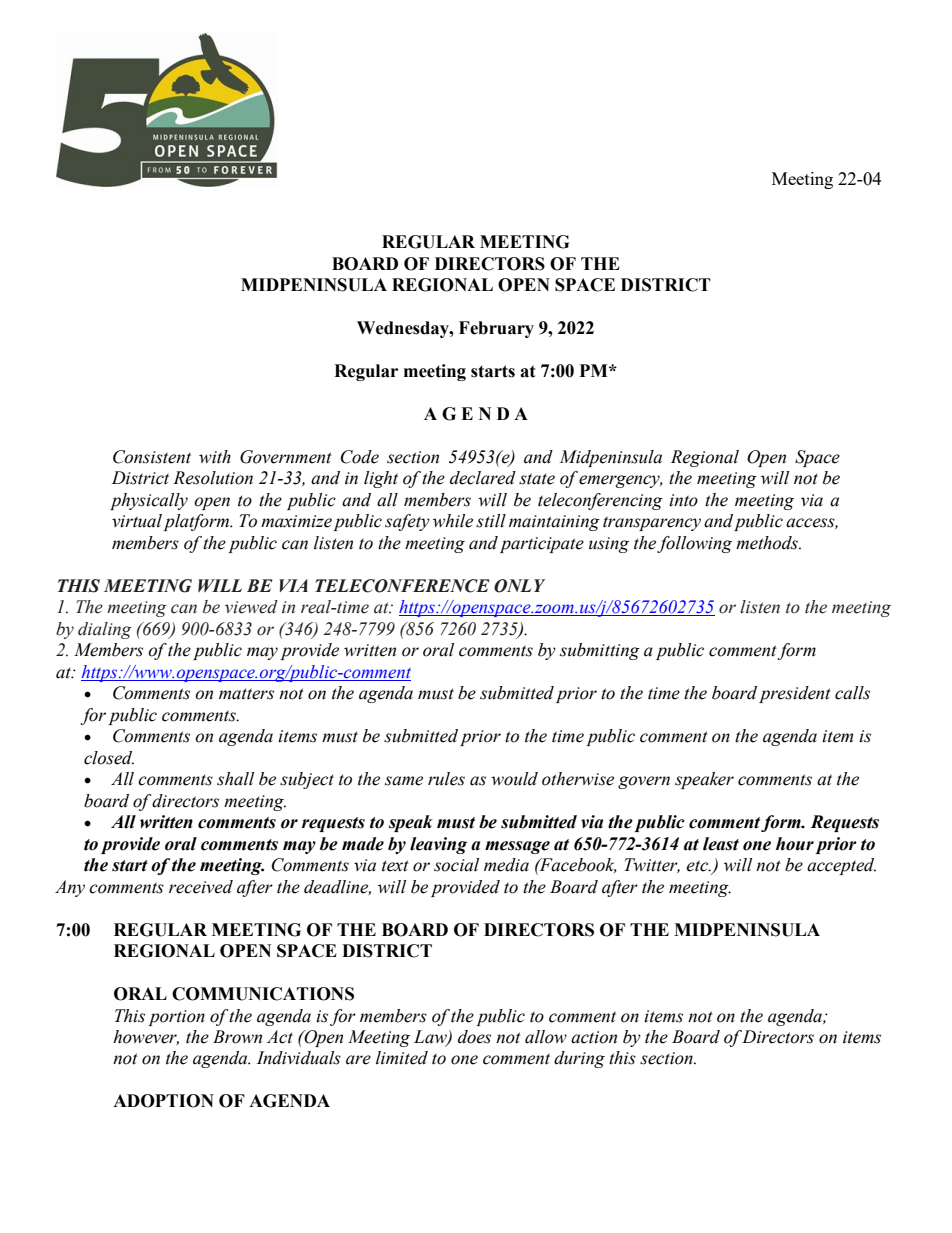 The height and width of the image is (1233, 952). Describe the element at coordinates (795, 844) in the image. I see `hour` at that location.
